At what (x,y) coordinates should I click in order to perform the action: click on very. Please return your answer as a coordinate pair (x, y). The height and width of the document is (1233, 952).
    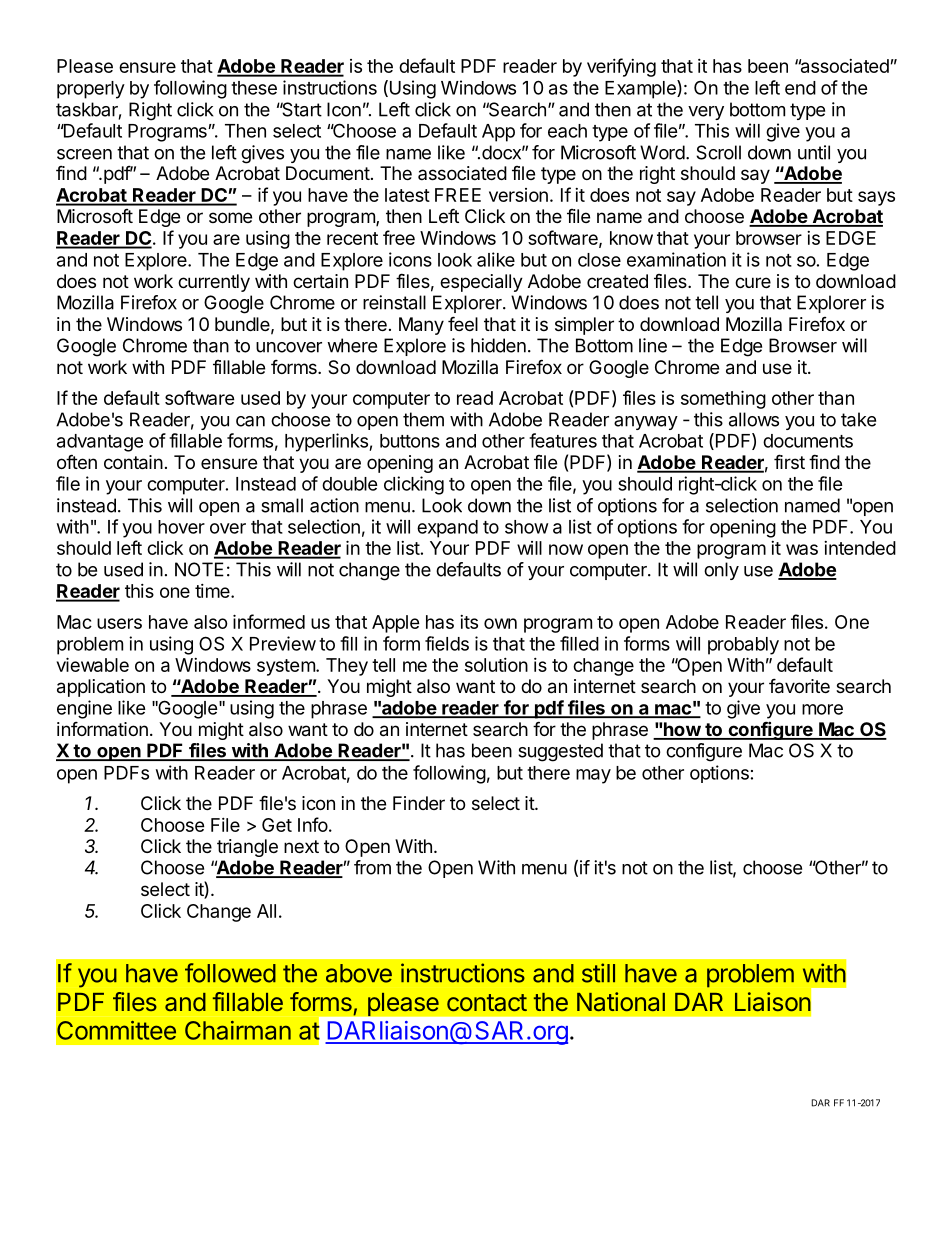
    Looking at the image, I should click on (706, 113).
